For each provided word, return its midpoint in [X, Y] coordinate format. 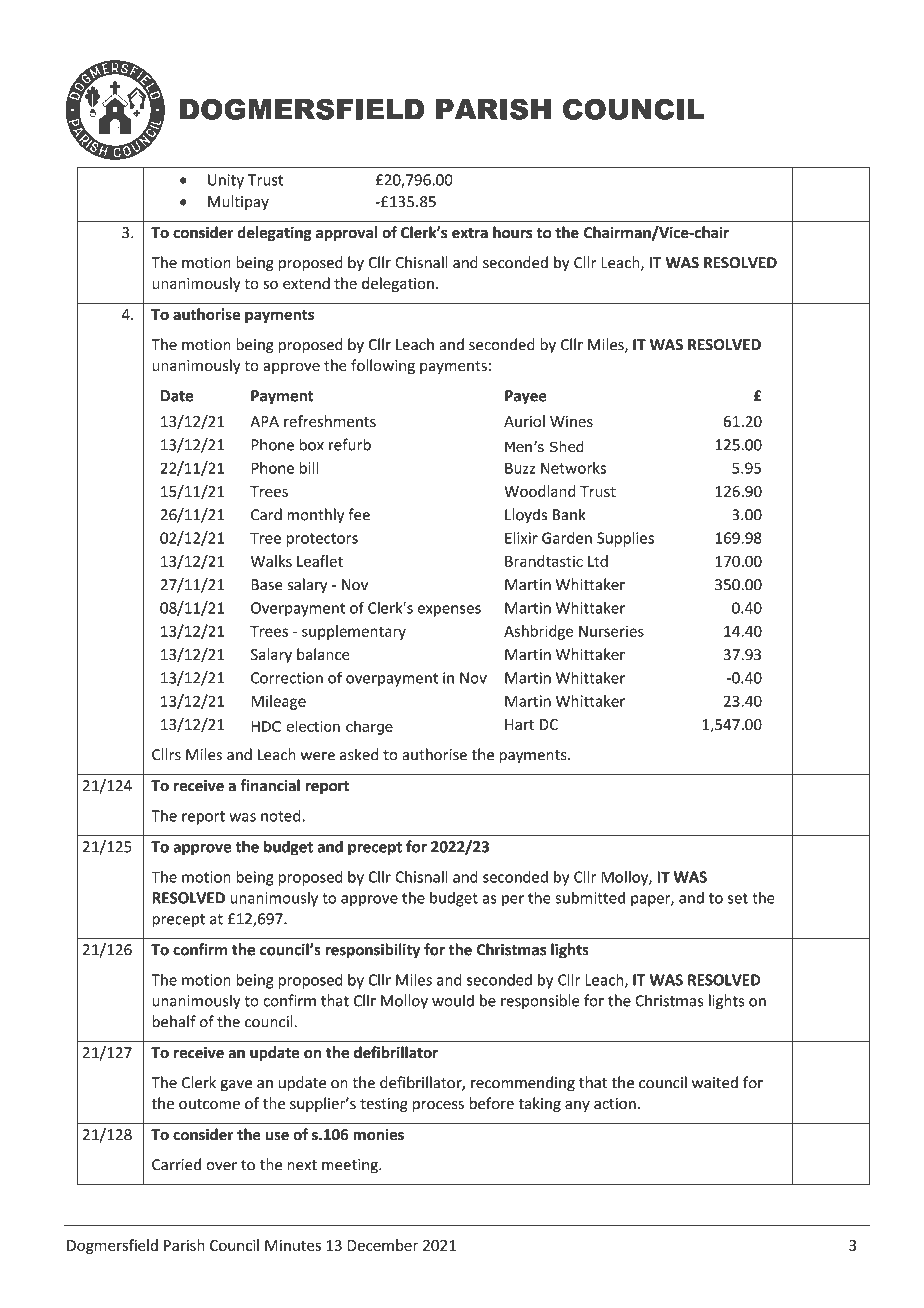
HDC [266, 726]
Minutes [293, 1245]
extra [470, 233]
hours [512, 232]
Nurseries [611, 631]
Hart [519, 724]
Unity [226, 181]
